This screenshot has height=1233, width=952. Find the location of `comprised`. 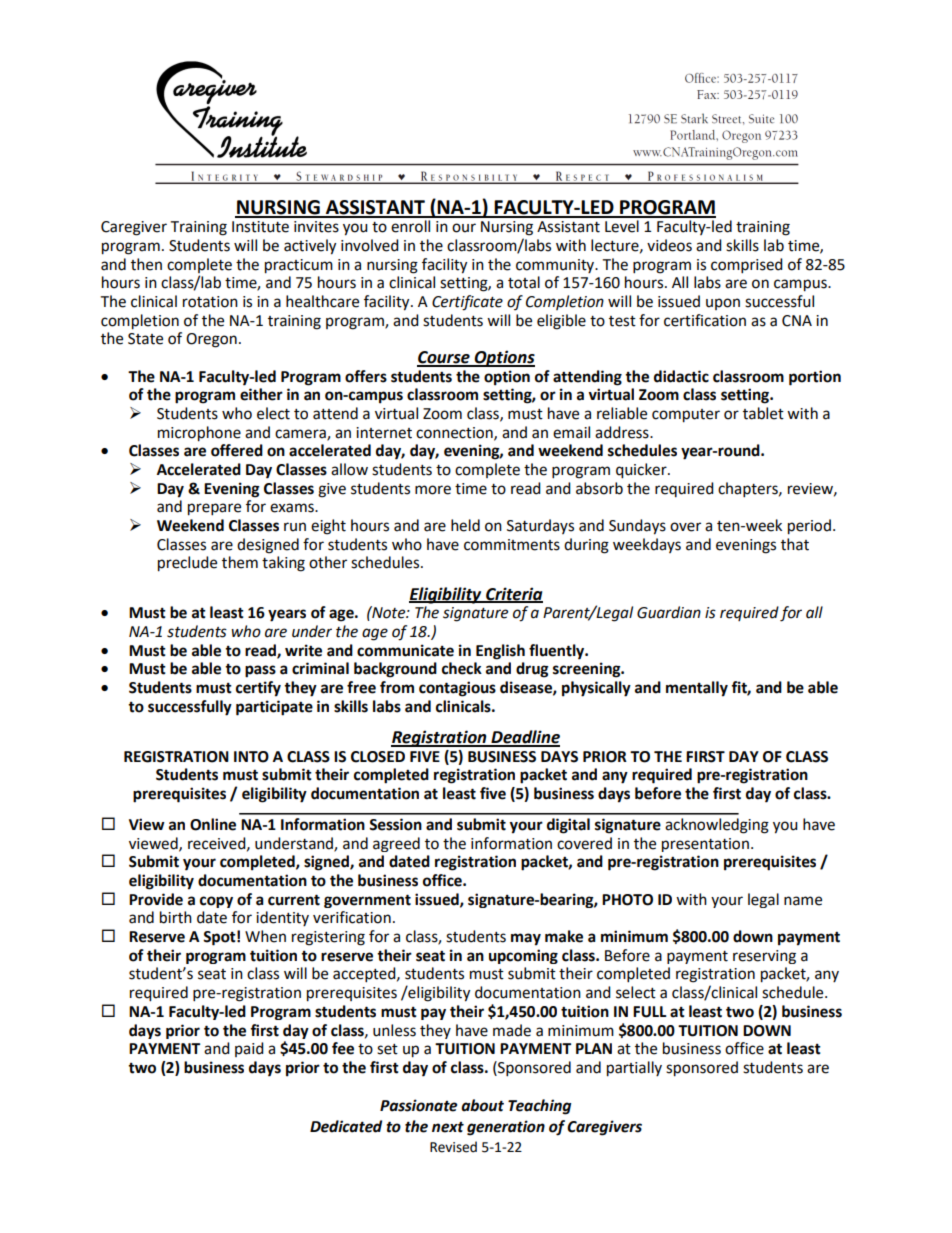

comprised is located at coordinates (747, 266).
